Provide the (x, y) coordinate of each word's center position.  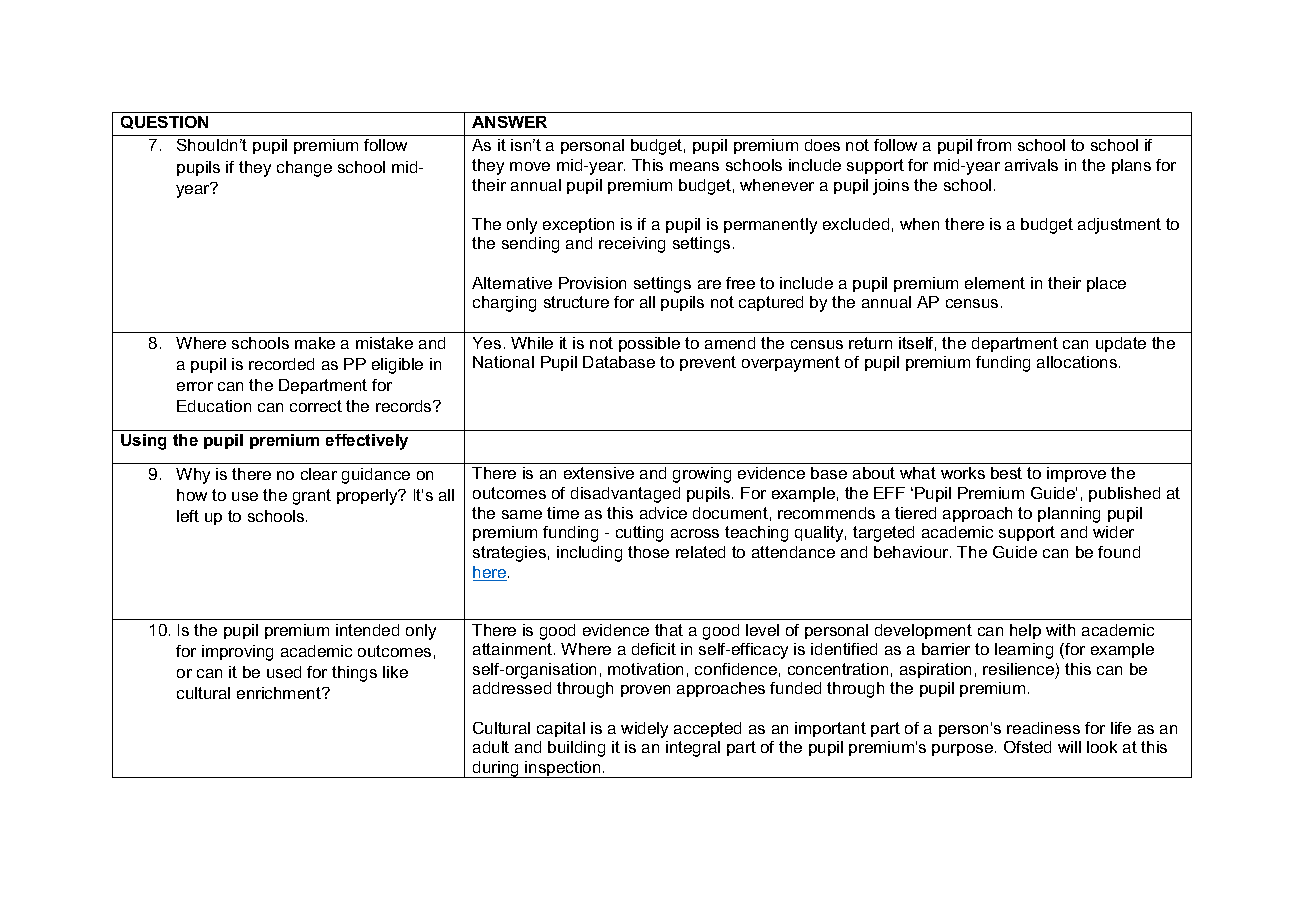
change (304, 169)
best (1006, 473)
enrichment (280, 693)
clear (319, 474)
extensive (599, 473)
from (994, 145)
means (694, 166)
